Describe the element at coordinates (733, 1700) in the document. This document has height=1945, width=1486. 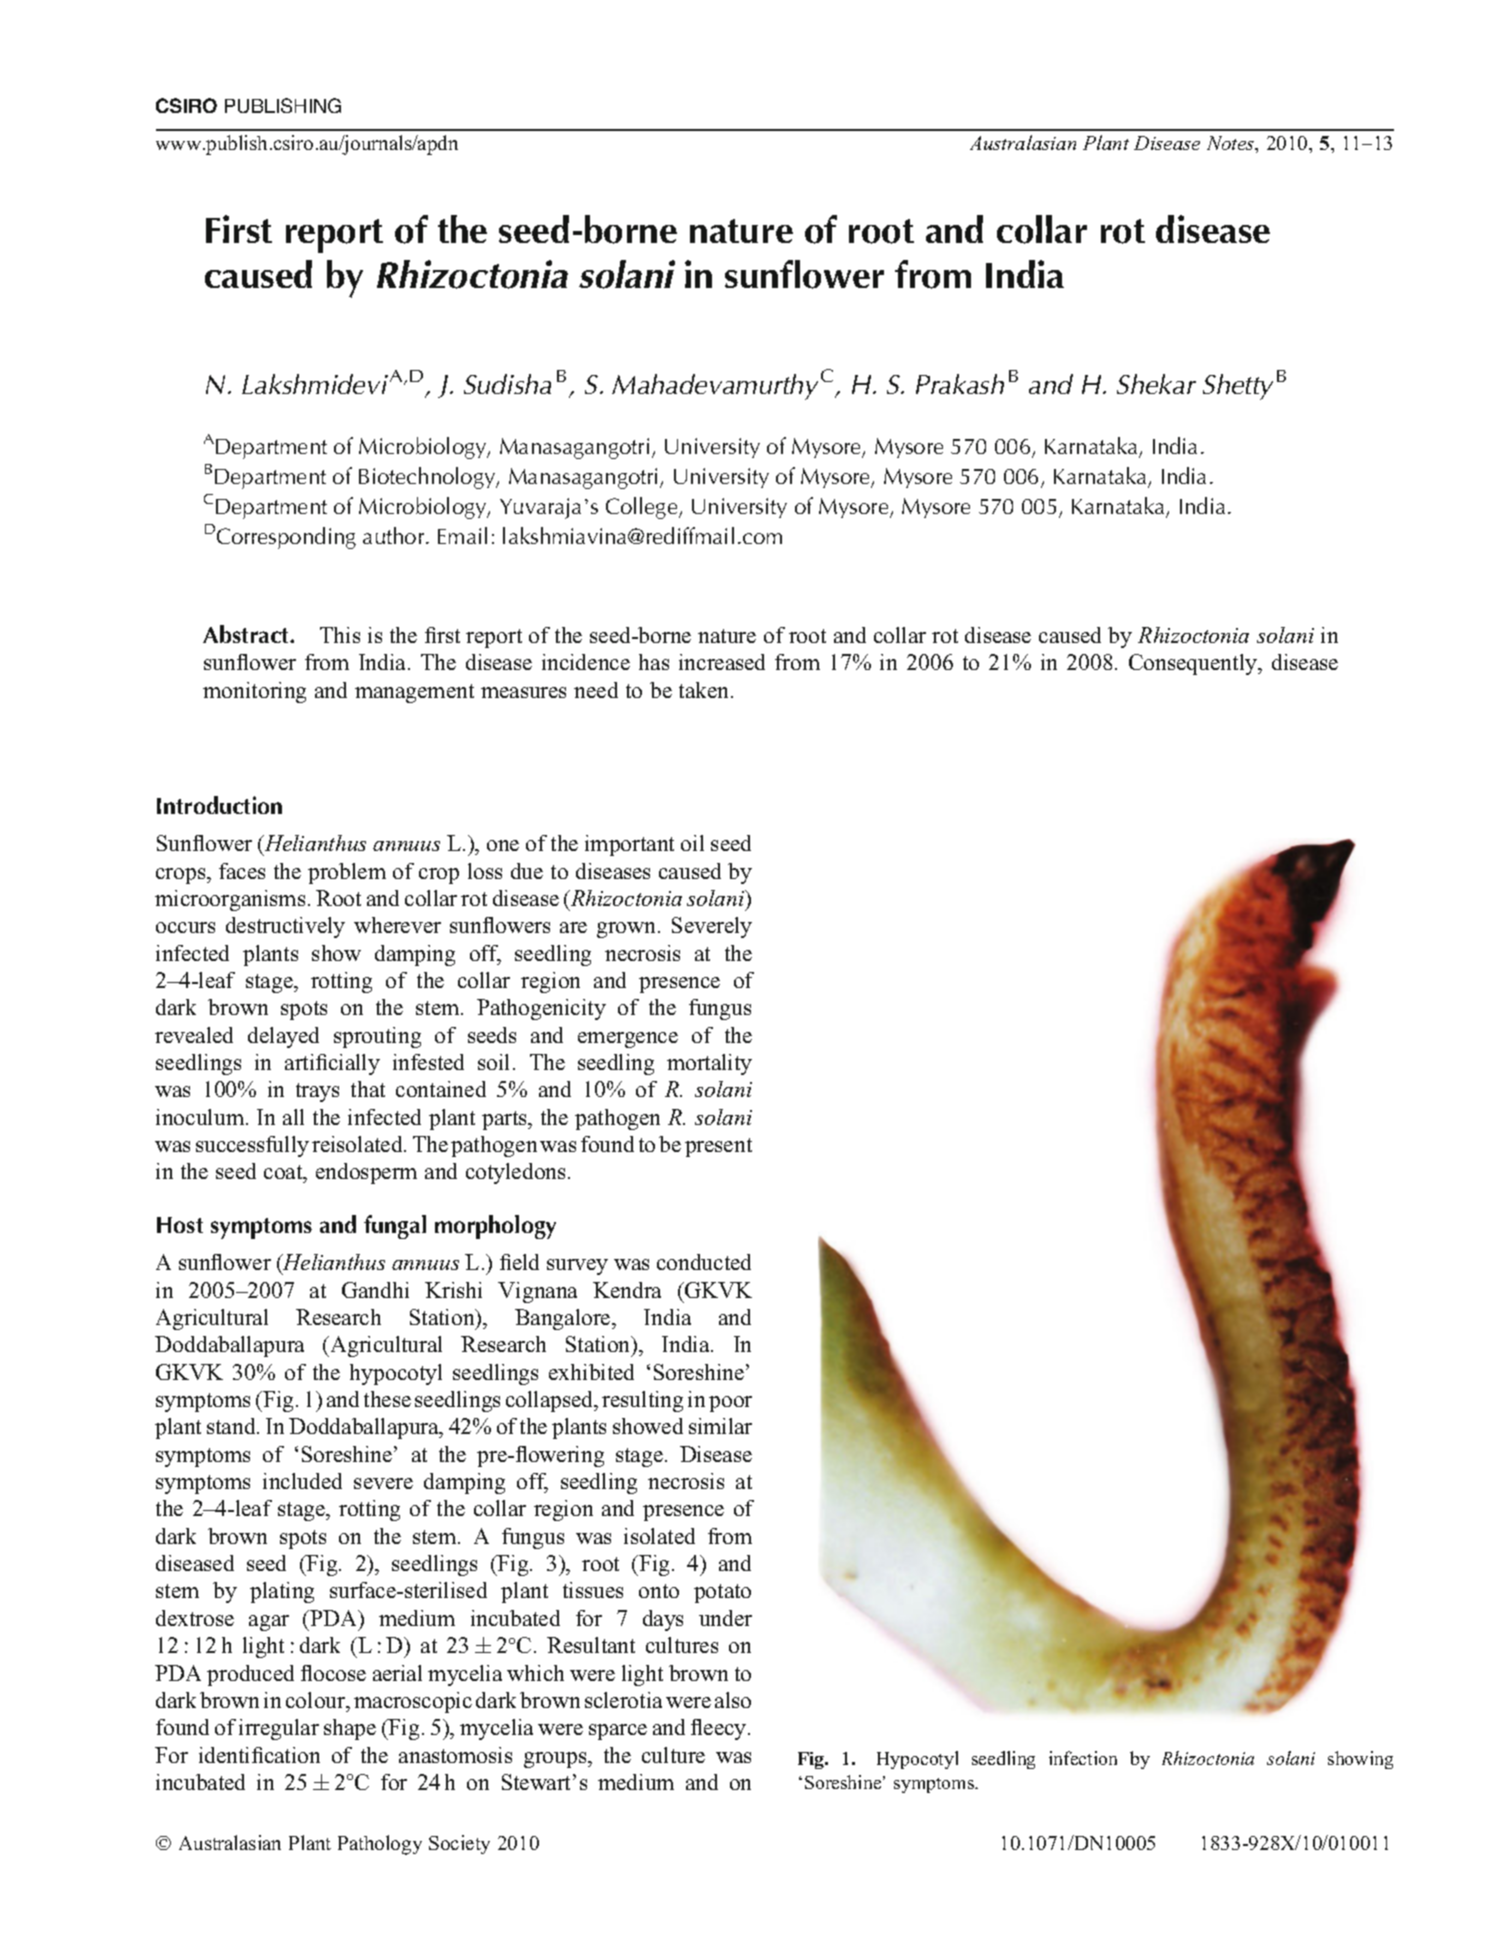
I see `also` at that location.
